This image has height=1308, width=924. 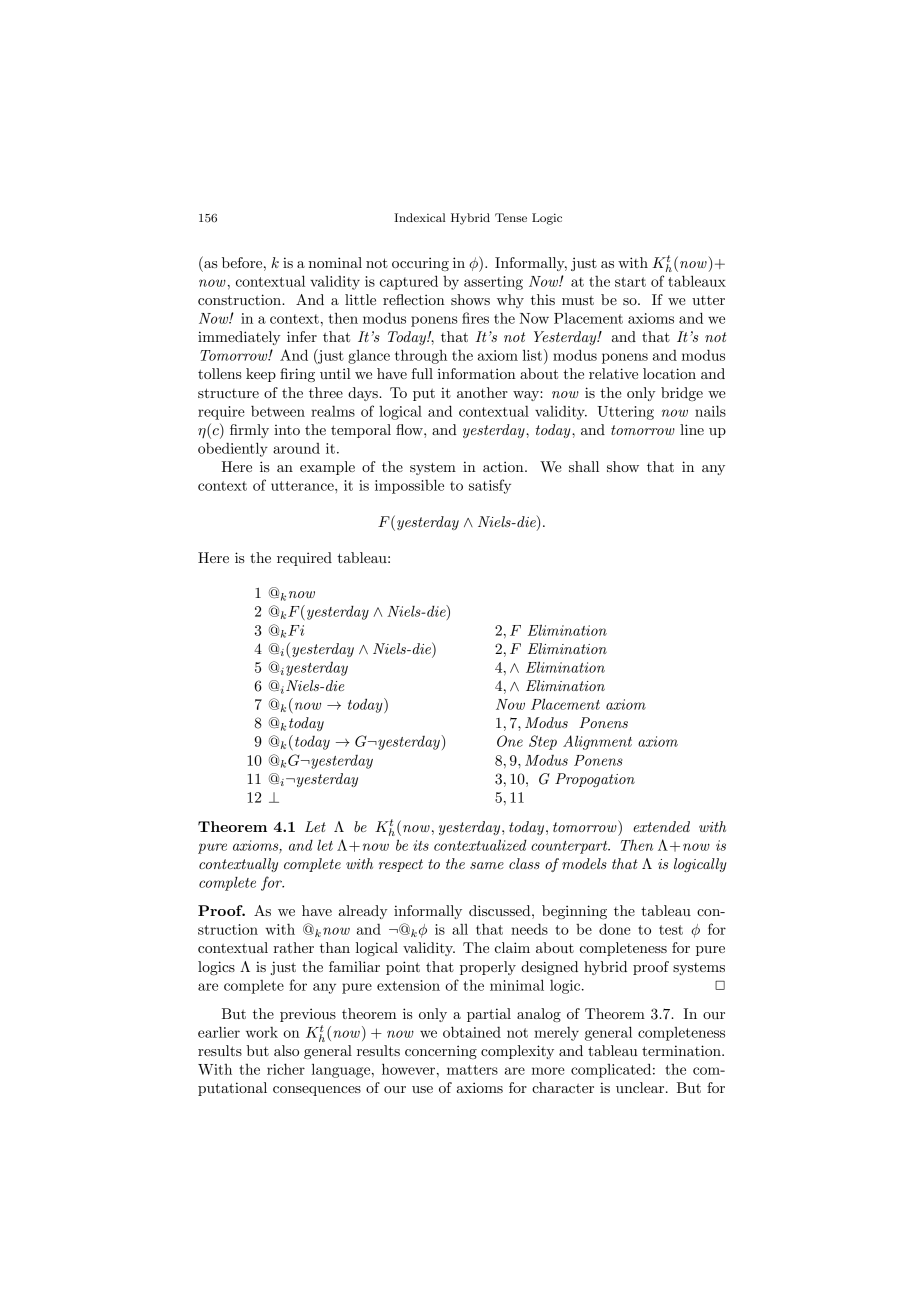 What do you see at coordinates (278, 411) in the image?
I see `between` at bounding box center [278, 411].
